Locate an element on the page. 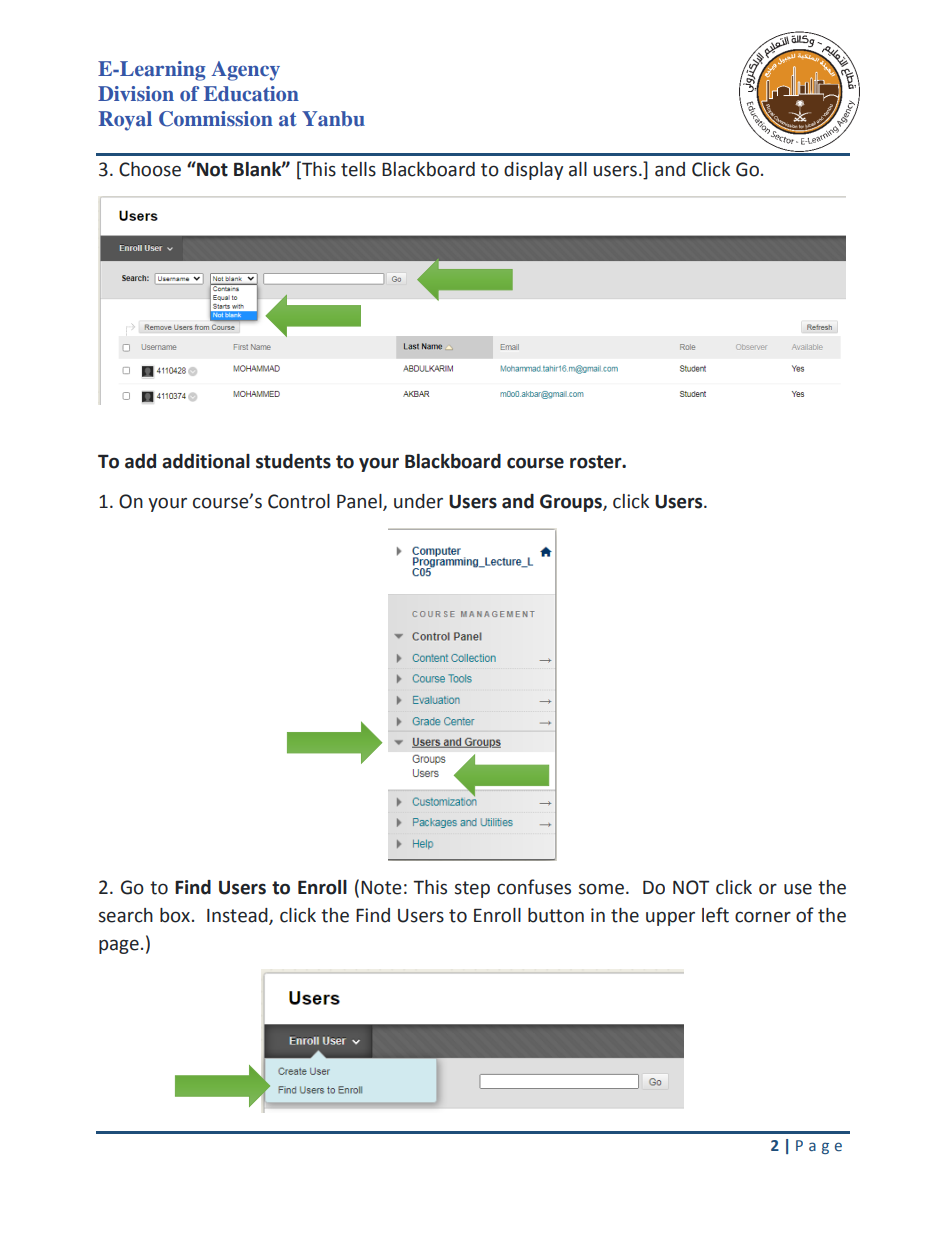  Panel is located at coordinates (360, 502).
